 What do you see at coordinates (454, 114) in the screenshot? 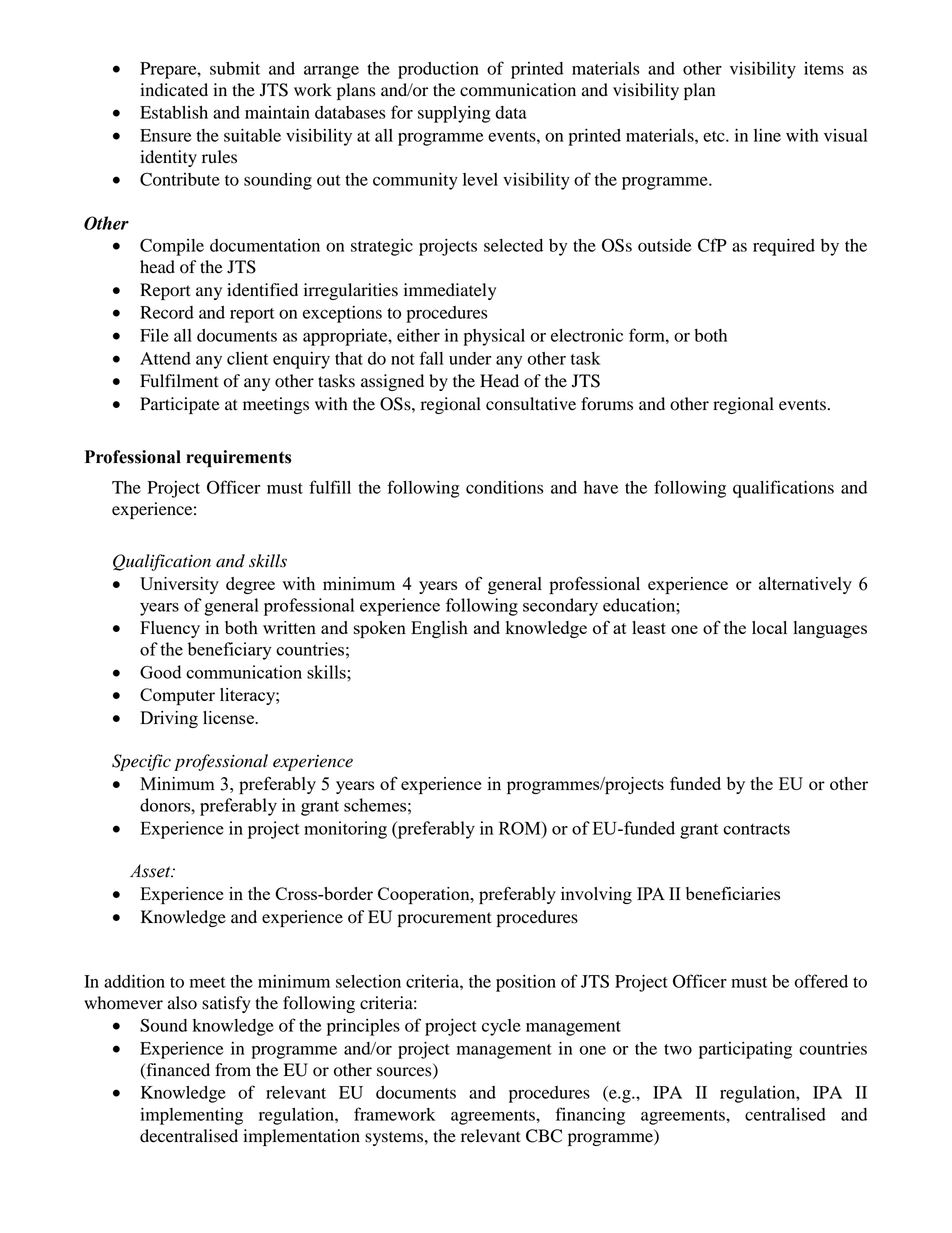
I see `supplying` at bounding box center [454, 114].
